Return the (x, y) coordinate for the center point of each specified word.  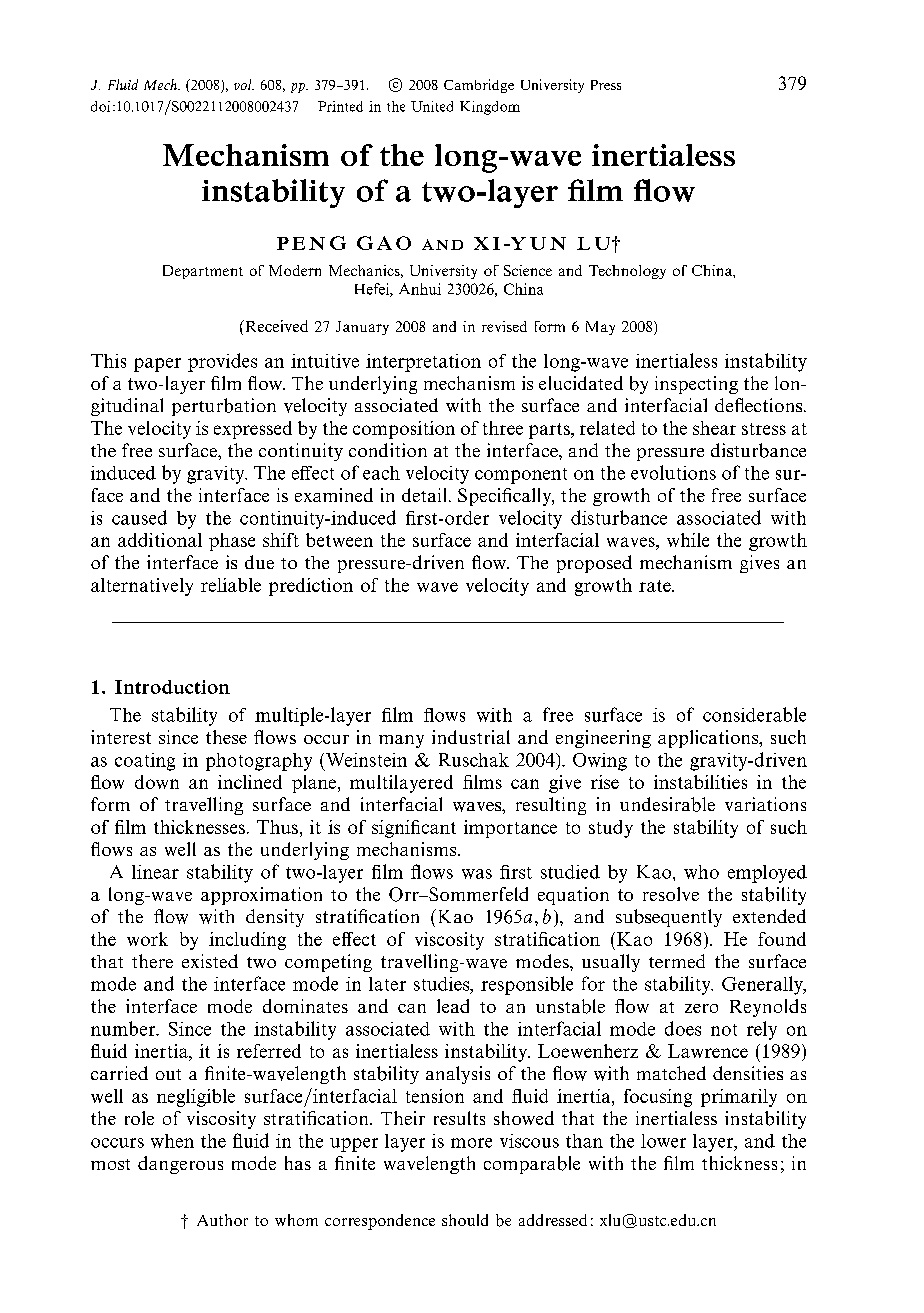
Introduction (172, 687)
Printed (340, 106)
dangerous (180, 1165)
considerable (754, 714)
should (465, 1220)
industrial (471, 737)
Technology (627, 272)
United (432, 106)
